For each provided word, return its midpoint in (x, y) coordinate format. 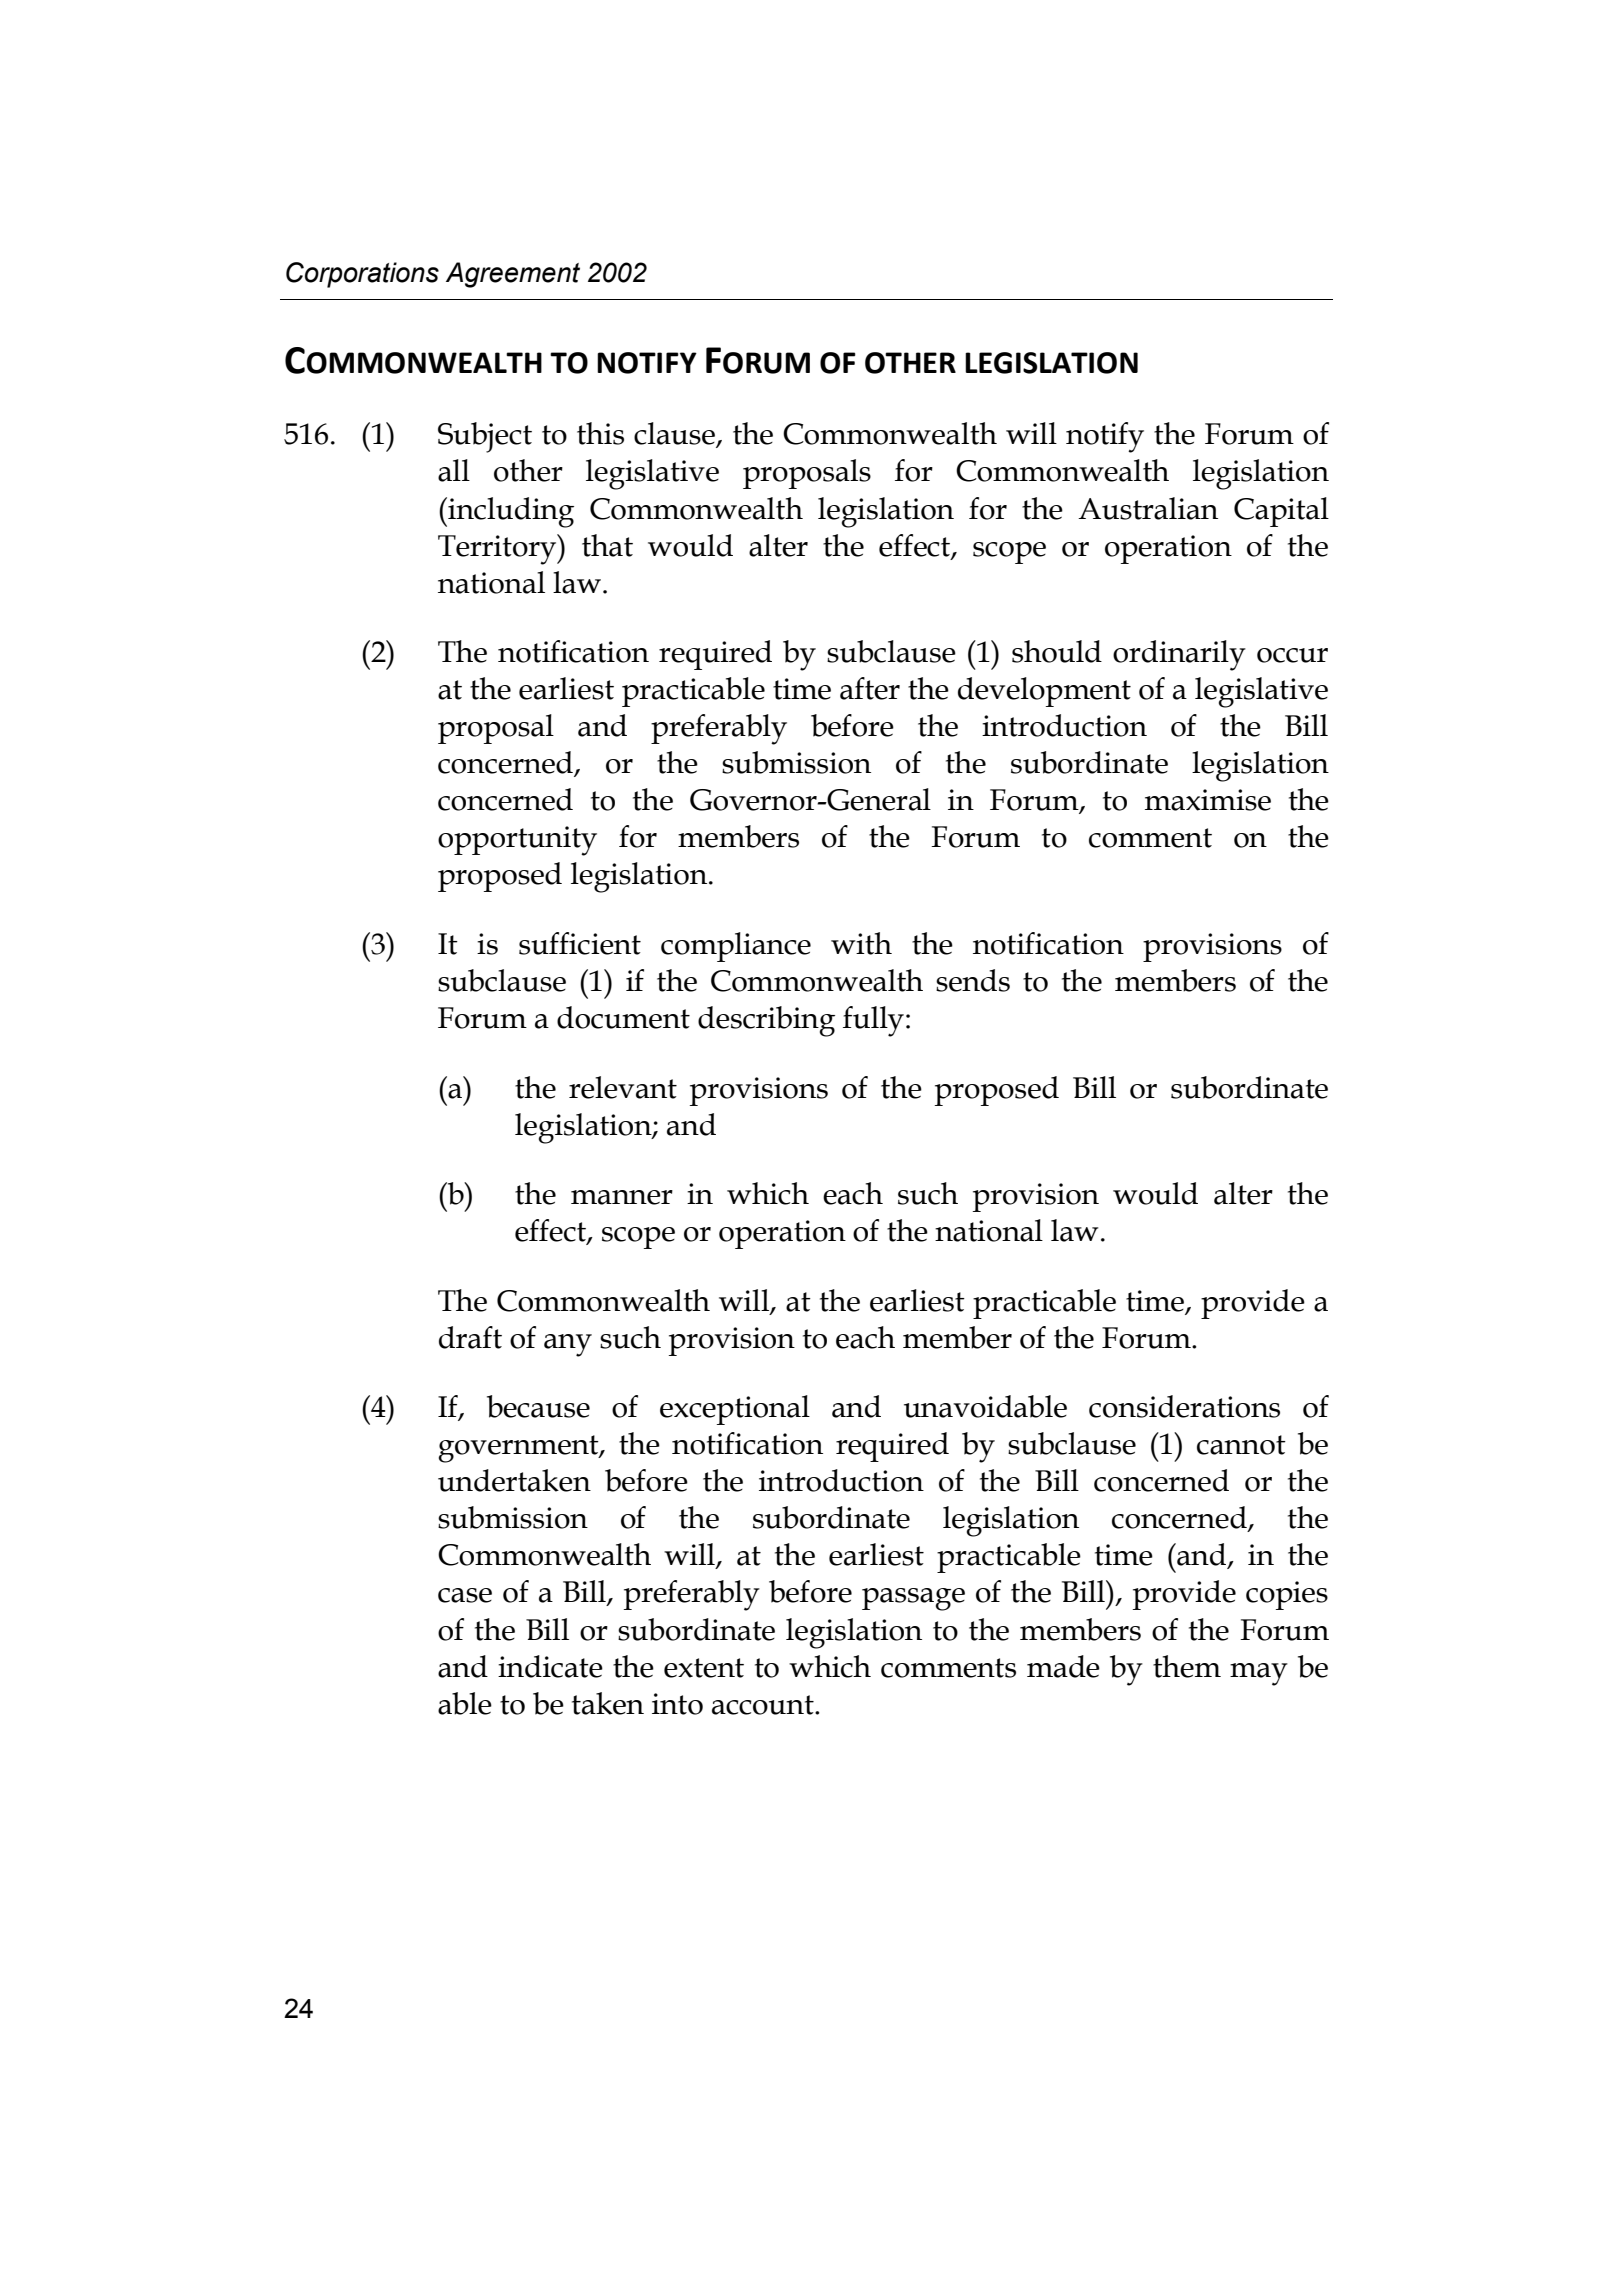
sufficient (580, 943)
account (764, 1705)
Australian (1148, 508)
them (1187, 1666)
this (600, 433)
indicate (550, 1666)
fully (873, 1021)
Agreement (513, 275)
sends (973, 980)
